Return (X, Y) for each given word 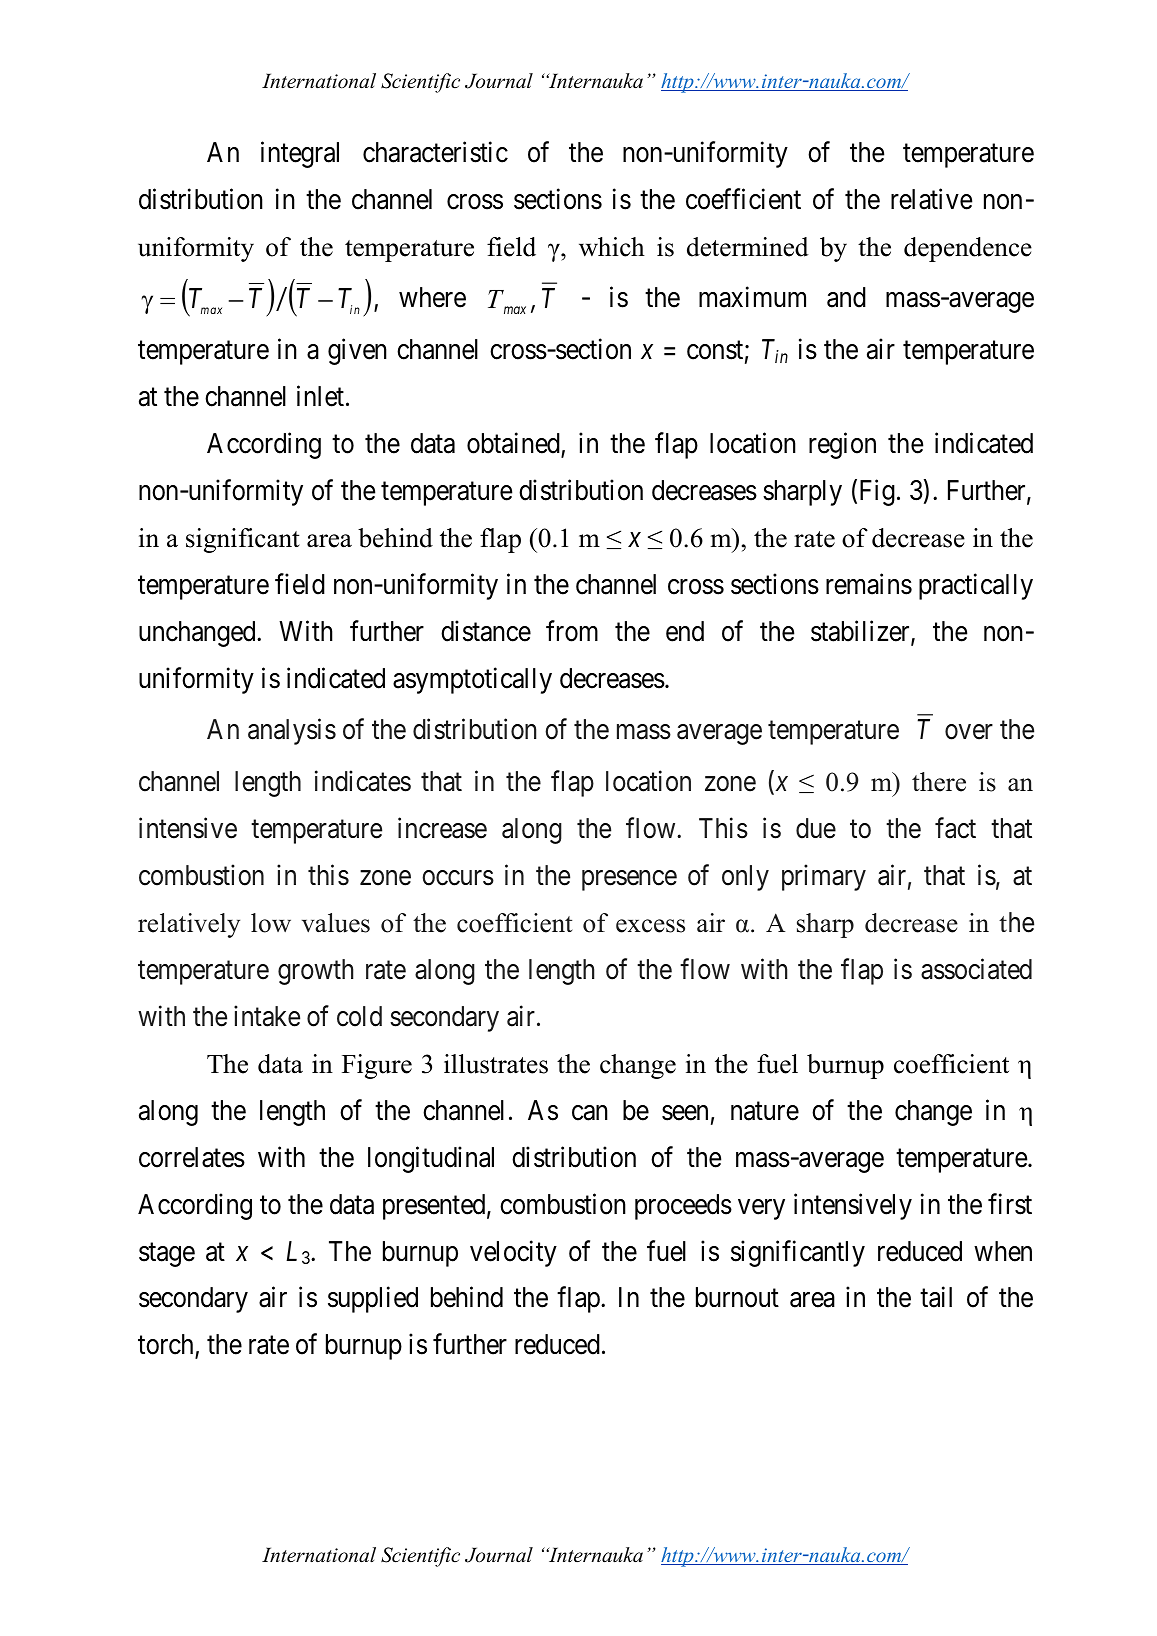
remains (869, 584)
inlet (320, 396)
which (612, 247)
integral (300, 154)
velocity (513, 1253)
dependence (968, 249)
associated (976, 969)
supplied (373, 1300)
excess (650, 926)
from (572, 631)
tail (936, 1297)
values (336, 923)
